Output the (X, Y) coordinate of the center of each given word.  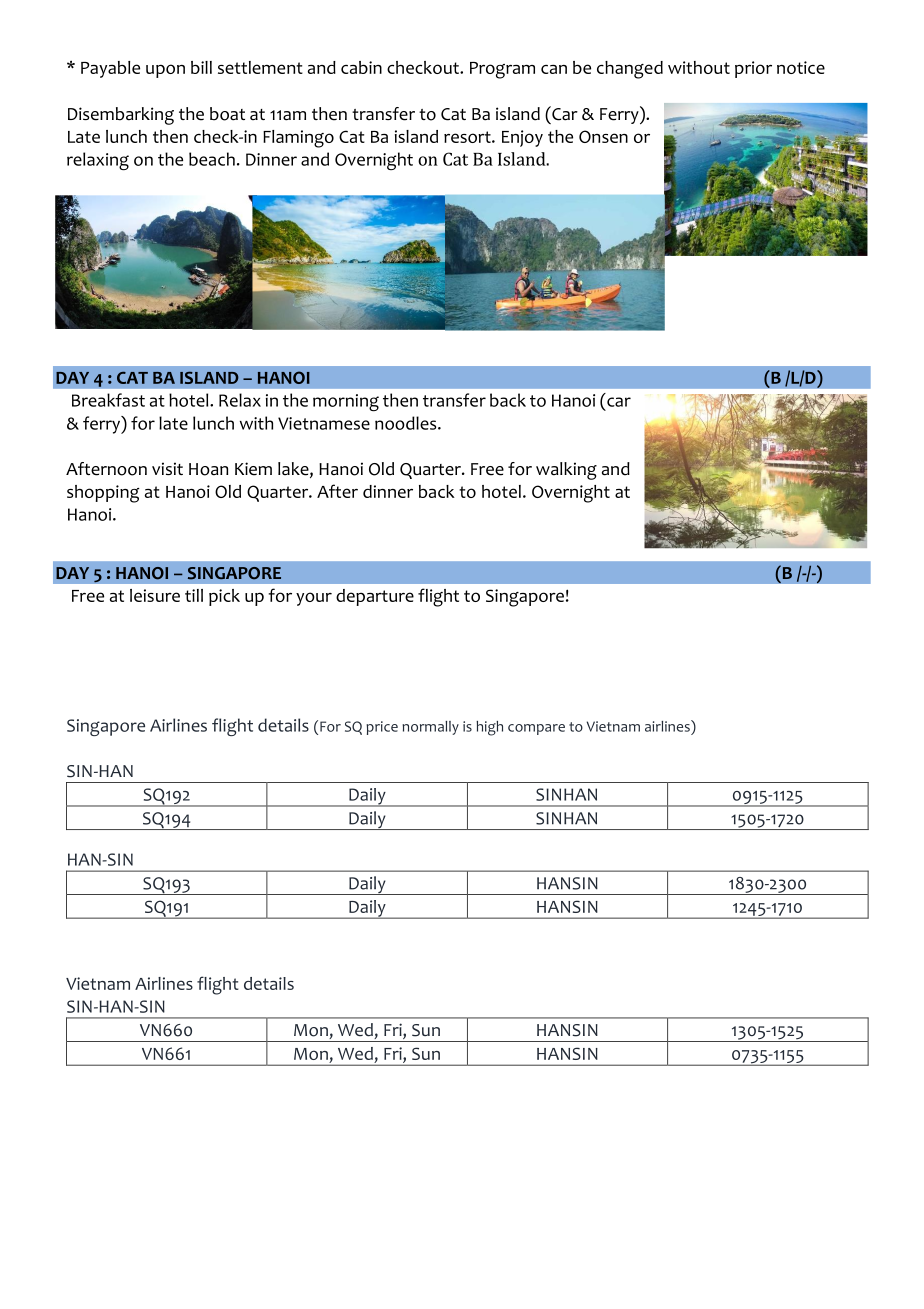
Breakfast (108, 400)
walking (566, 471)
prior (753, 69)
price (382, 728)
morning (346, 402)
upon (165, 71)
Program (502, 70)
